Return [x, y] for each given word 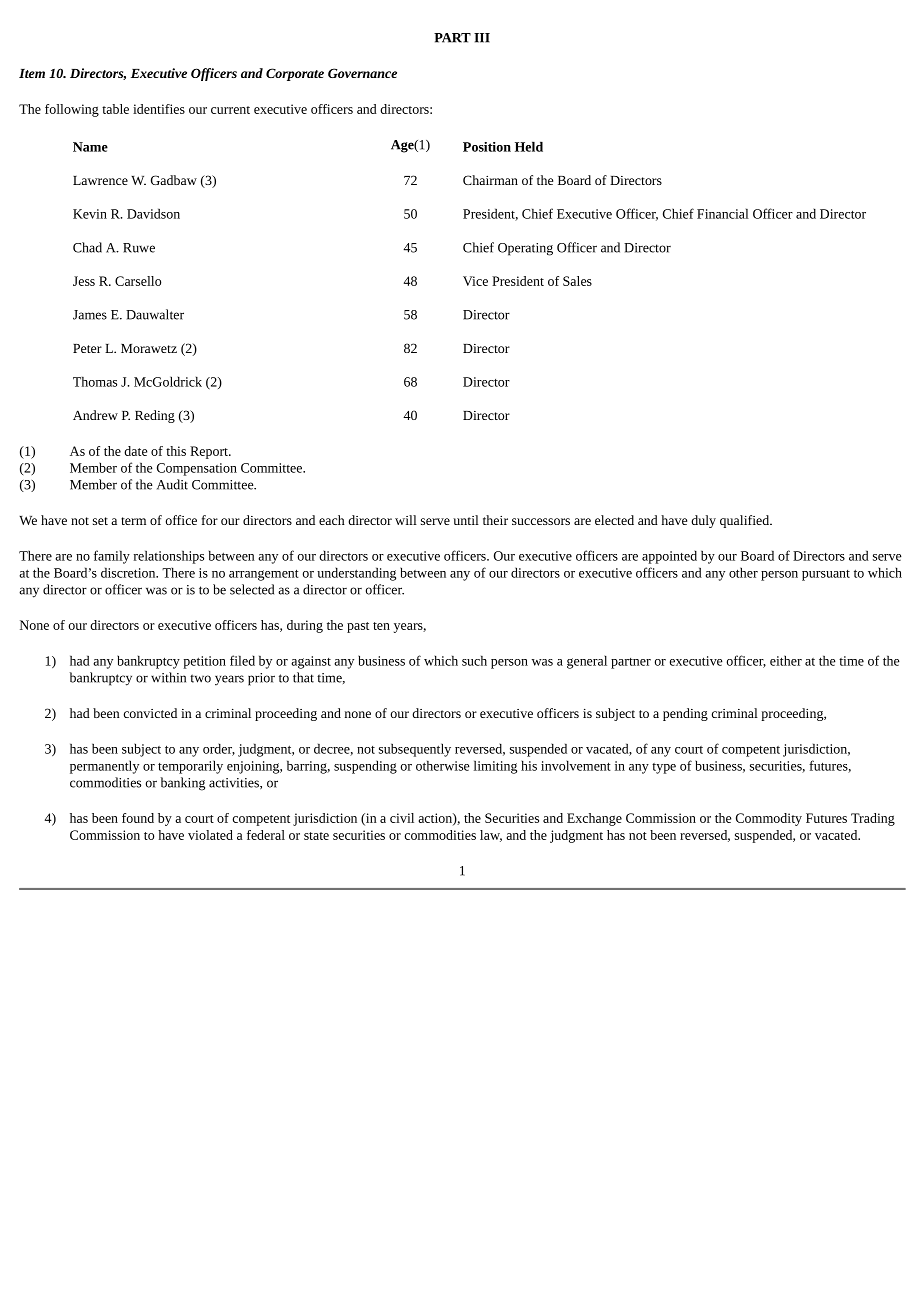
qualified [746, 521]
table [115, 109]
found [138, 818]
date [135, 451]
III [482, 38]
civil [402, 818]
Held [529, 146]
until [466, 520]
